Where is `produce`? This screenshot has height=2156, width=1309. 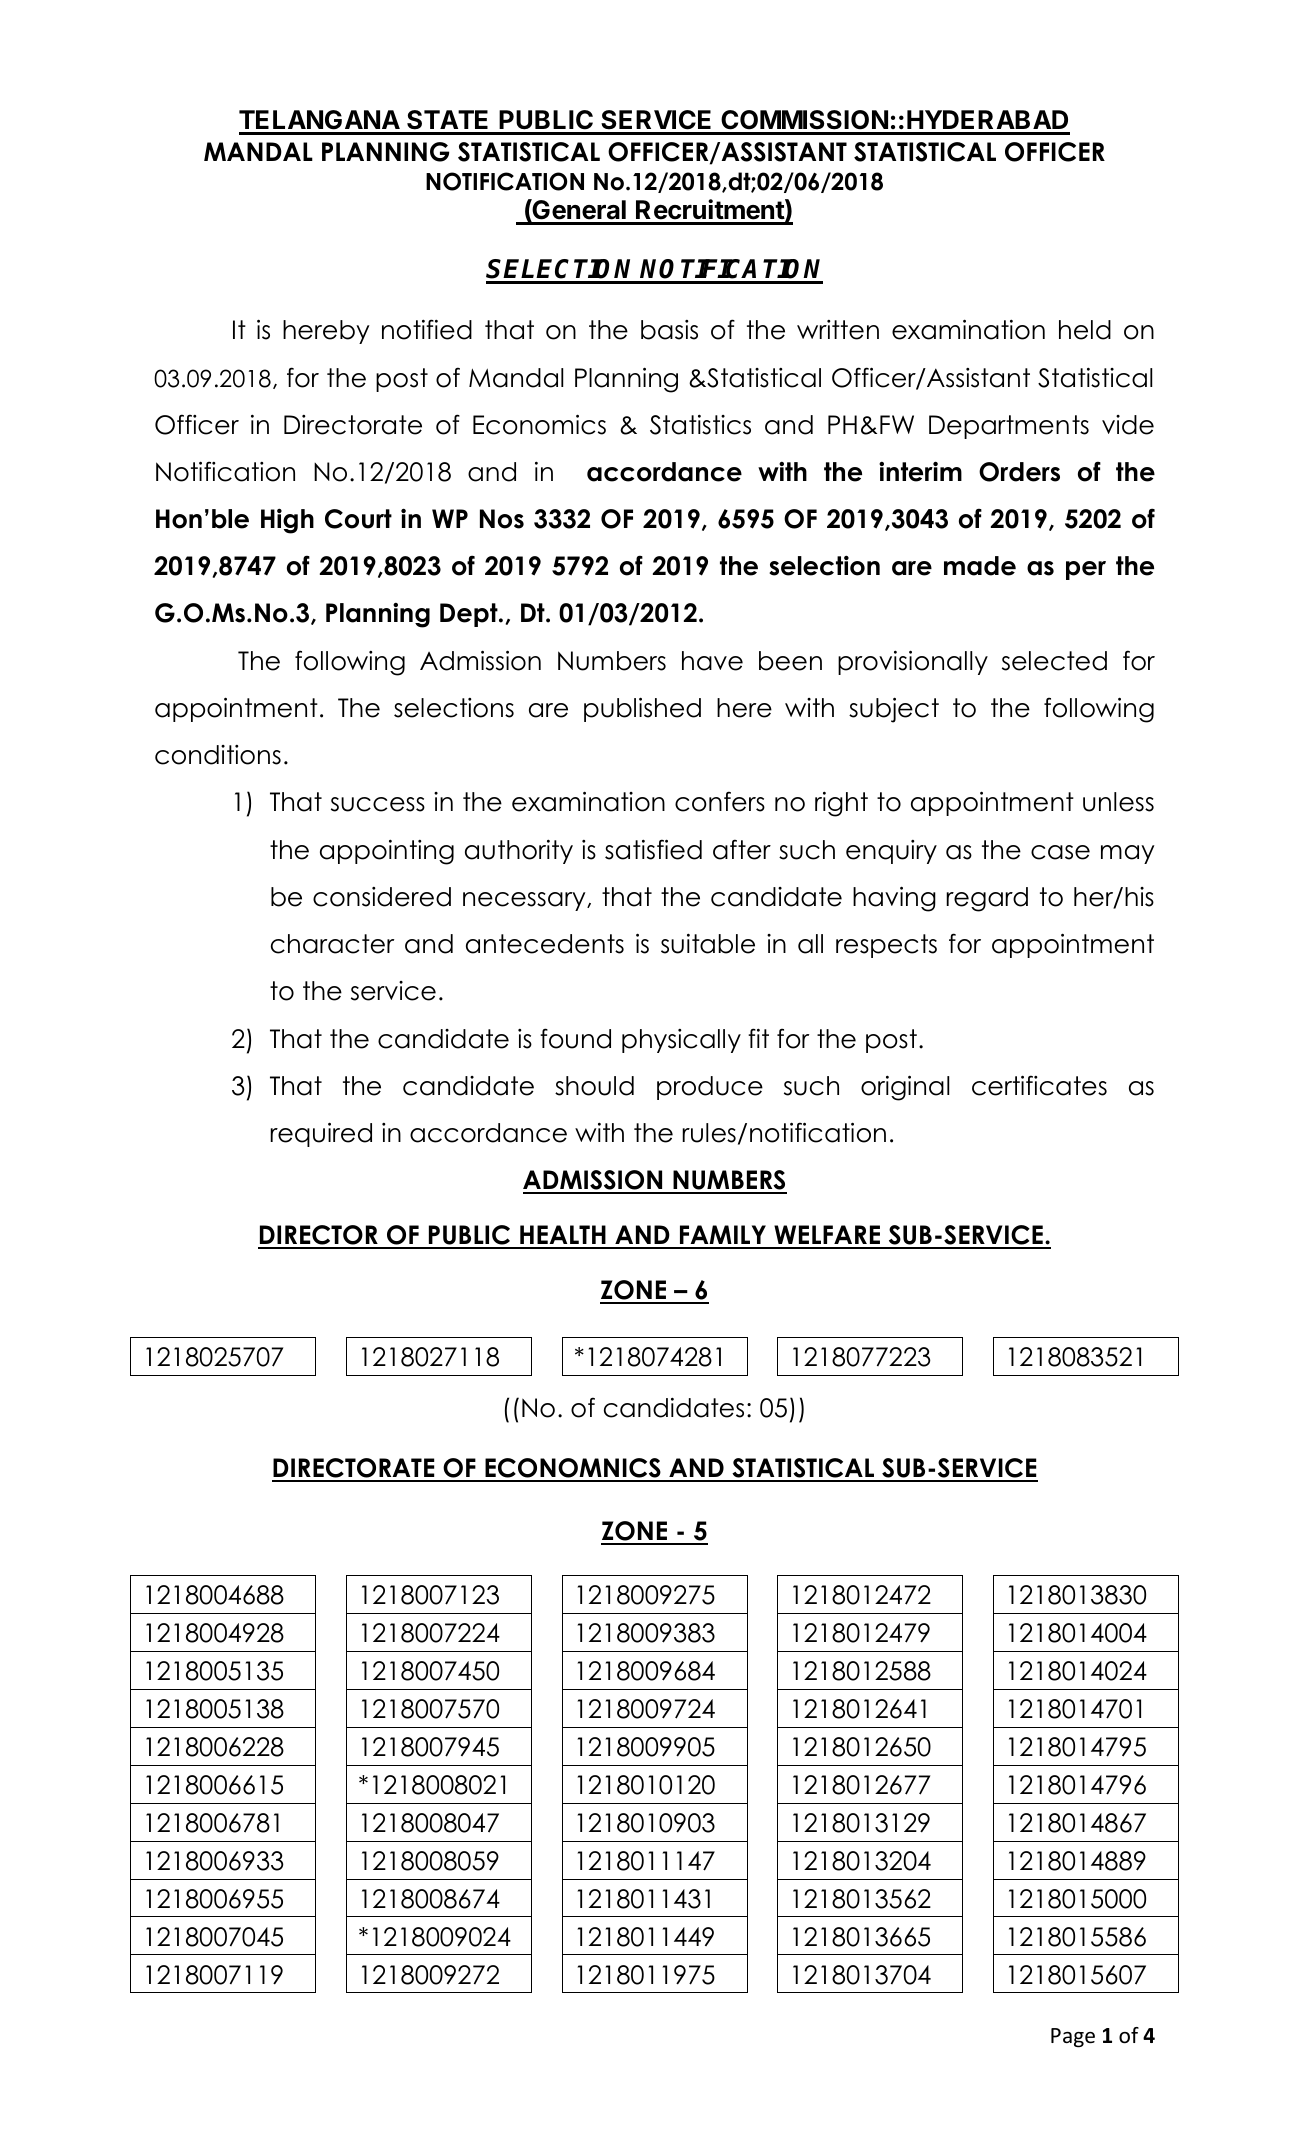
produce is located at coordinates (710, 1088).
